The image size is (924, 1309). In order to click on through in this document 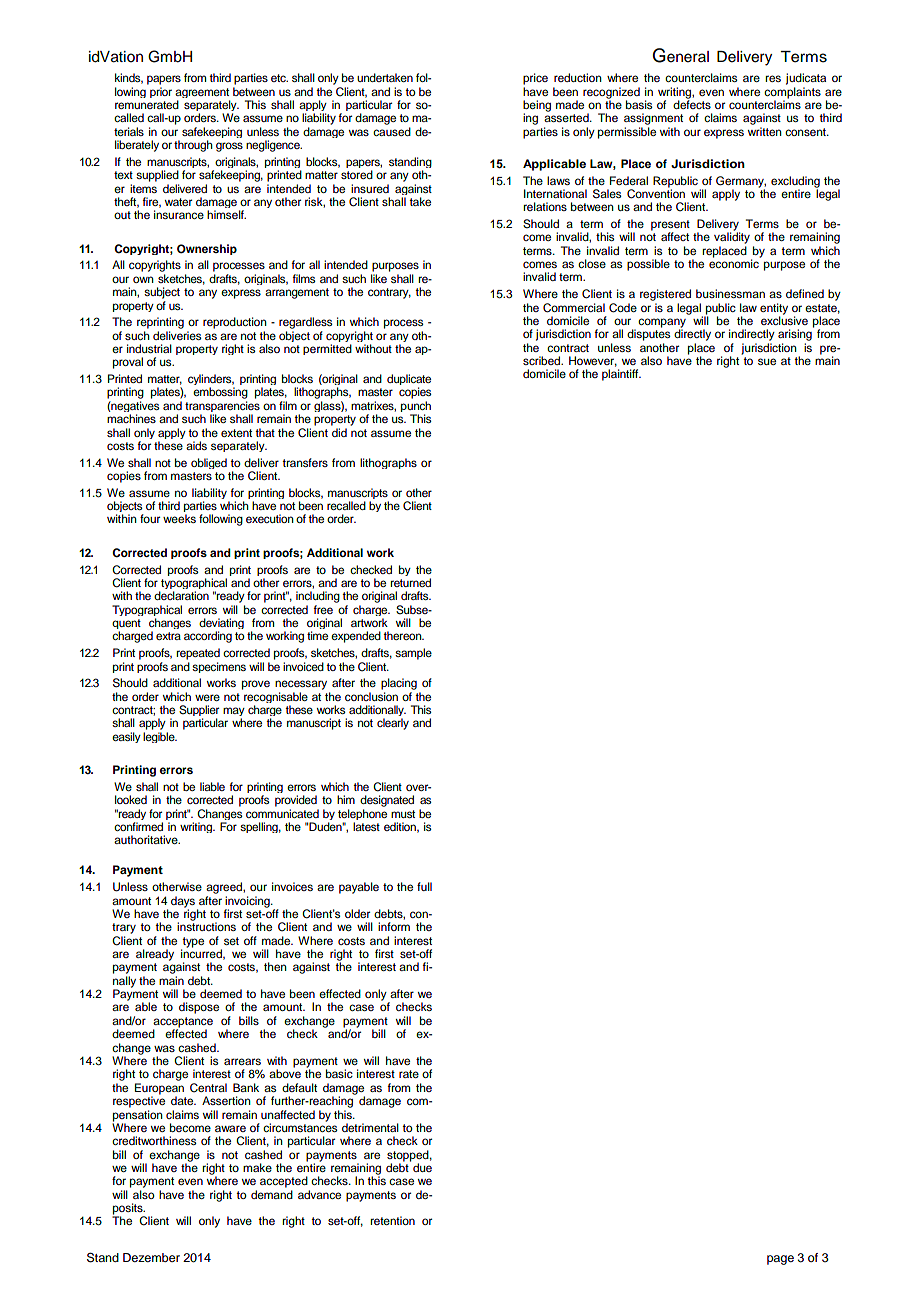, I will do `click(193, 146)`.
